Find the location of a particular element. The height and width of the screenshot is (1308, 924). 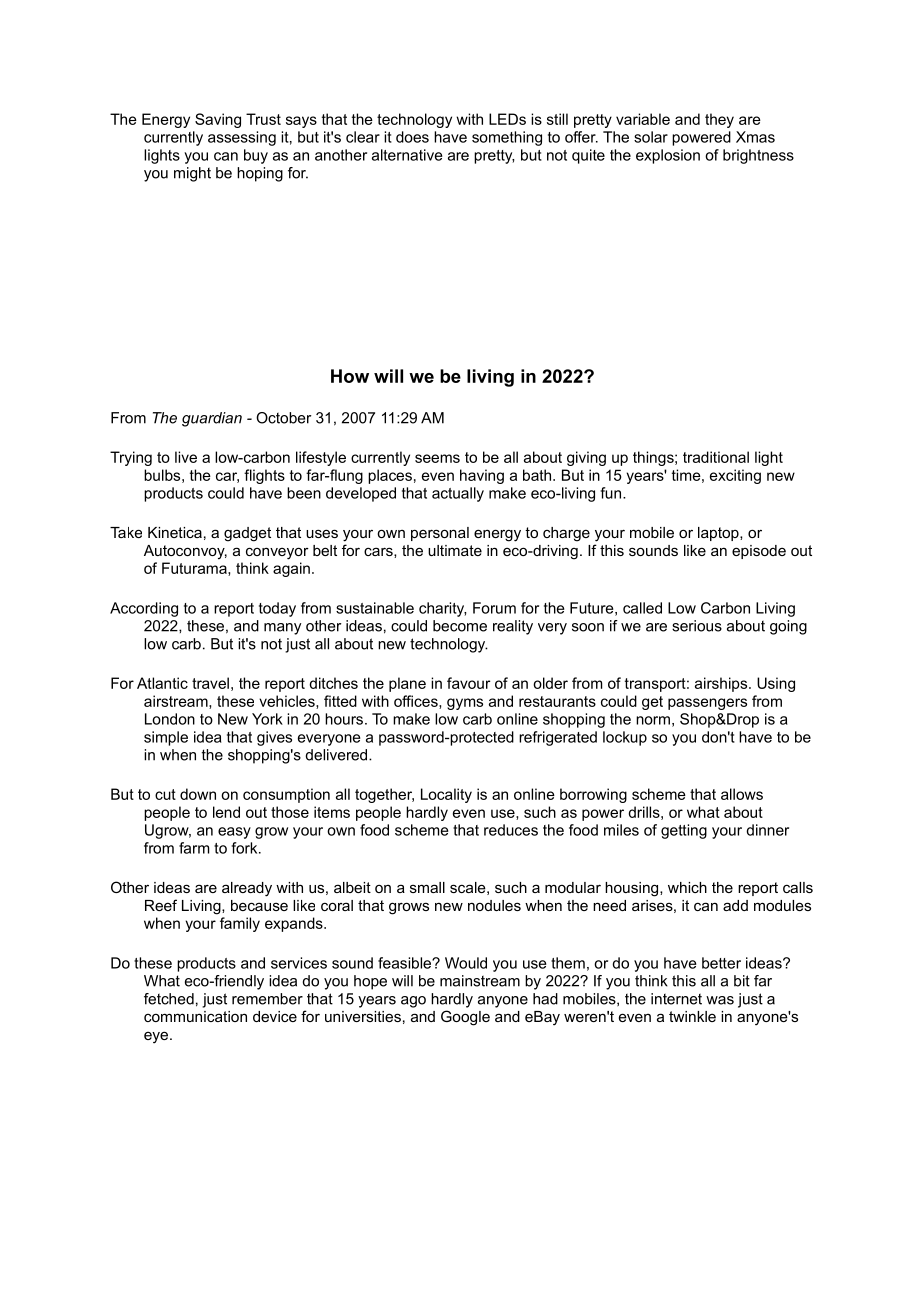

down is located at coordinates (198, 794).
